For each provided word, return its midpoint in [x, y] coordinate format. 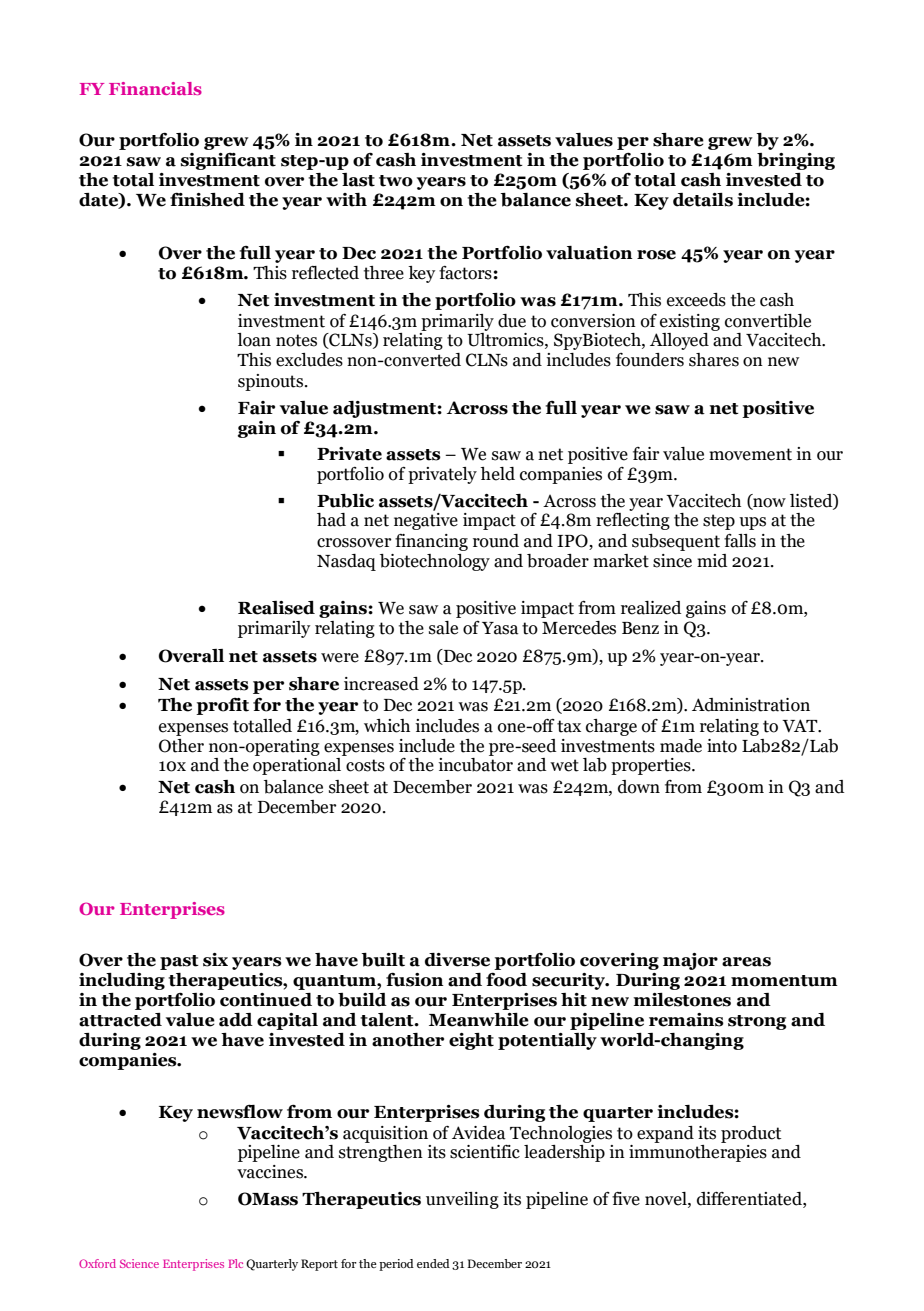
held [497, 474]
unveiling [462, 1200]
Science [139, 1263]
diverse [457, 960]
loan [254, 340]
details [703, 200]
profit [222, 706]
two [396, 181]
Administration [751, 705]
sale [443, 628]
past [179, 962]
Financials [155, 88]
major [690, 961]
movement [750, 454]
